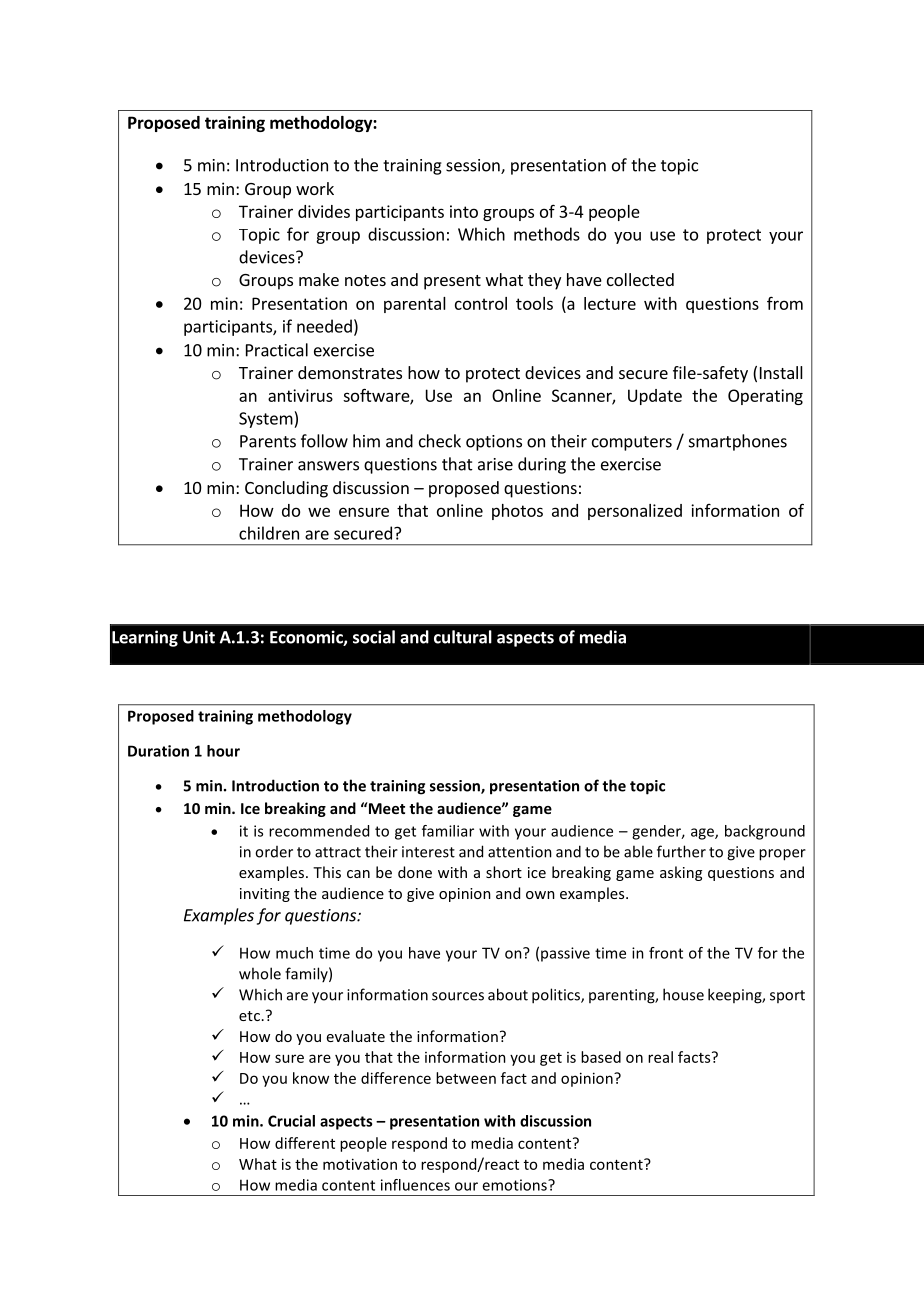 The height and width of the screenshot is (1308, 924). What do you see at coordinates (640, 279) in the screenshot?
I see `collected` at bounding box center [640, 279].
